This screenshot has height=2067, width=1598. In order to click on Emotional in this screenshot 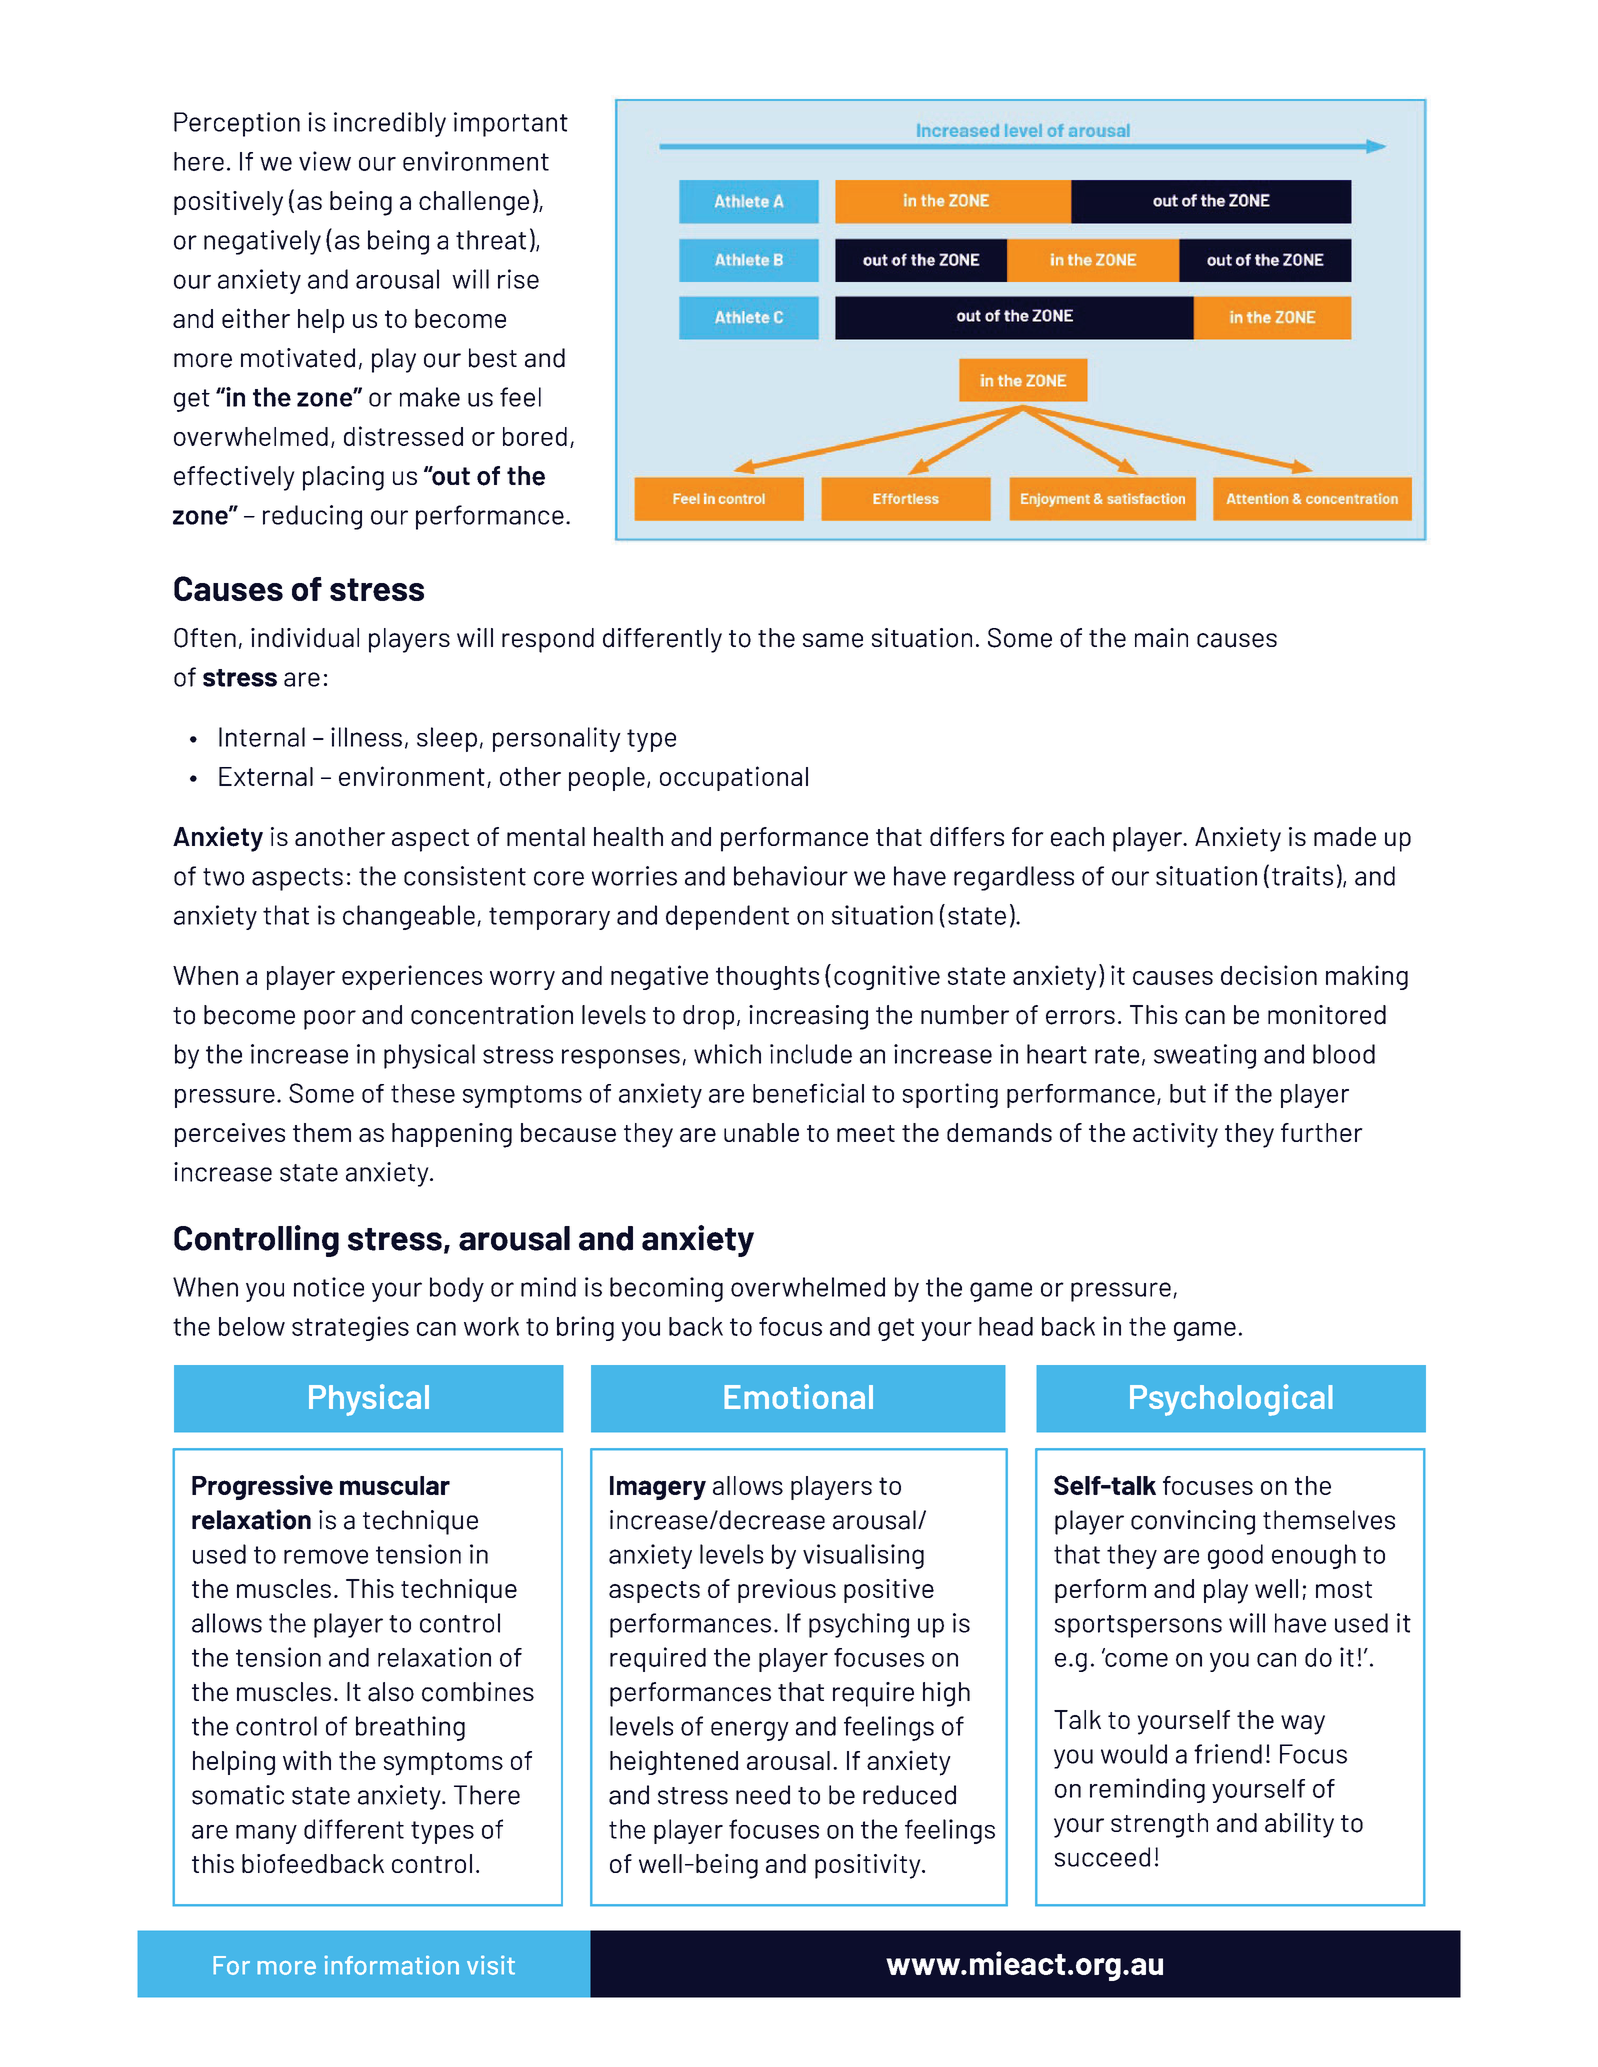, I will do `click(799, 1396)`.
